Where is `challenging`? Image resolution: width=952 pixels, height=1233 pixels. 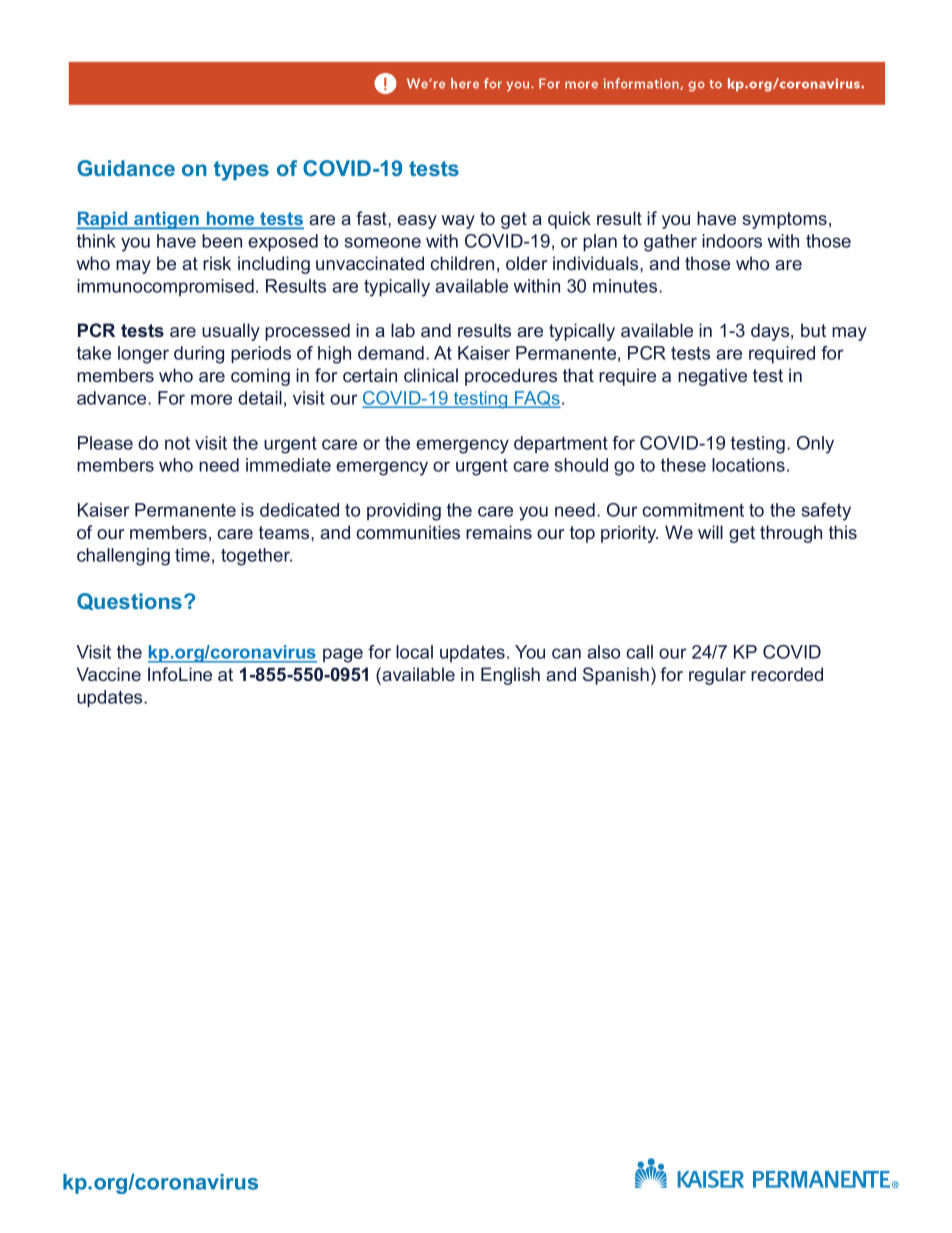
challenging is located at coordinates (123, 557).
